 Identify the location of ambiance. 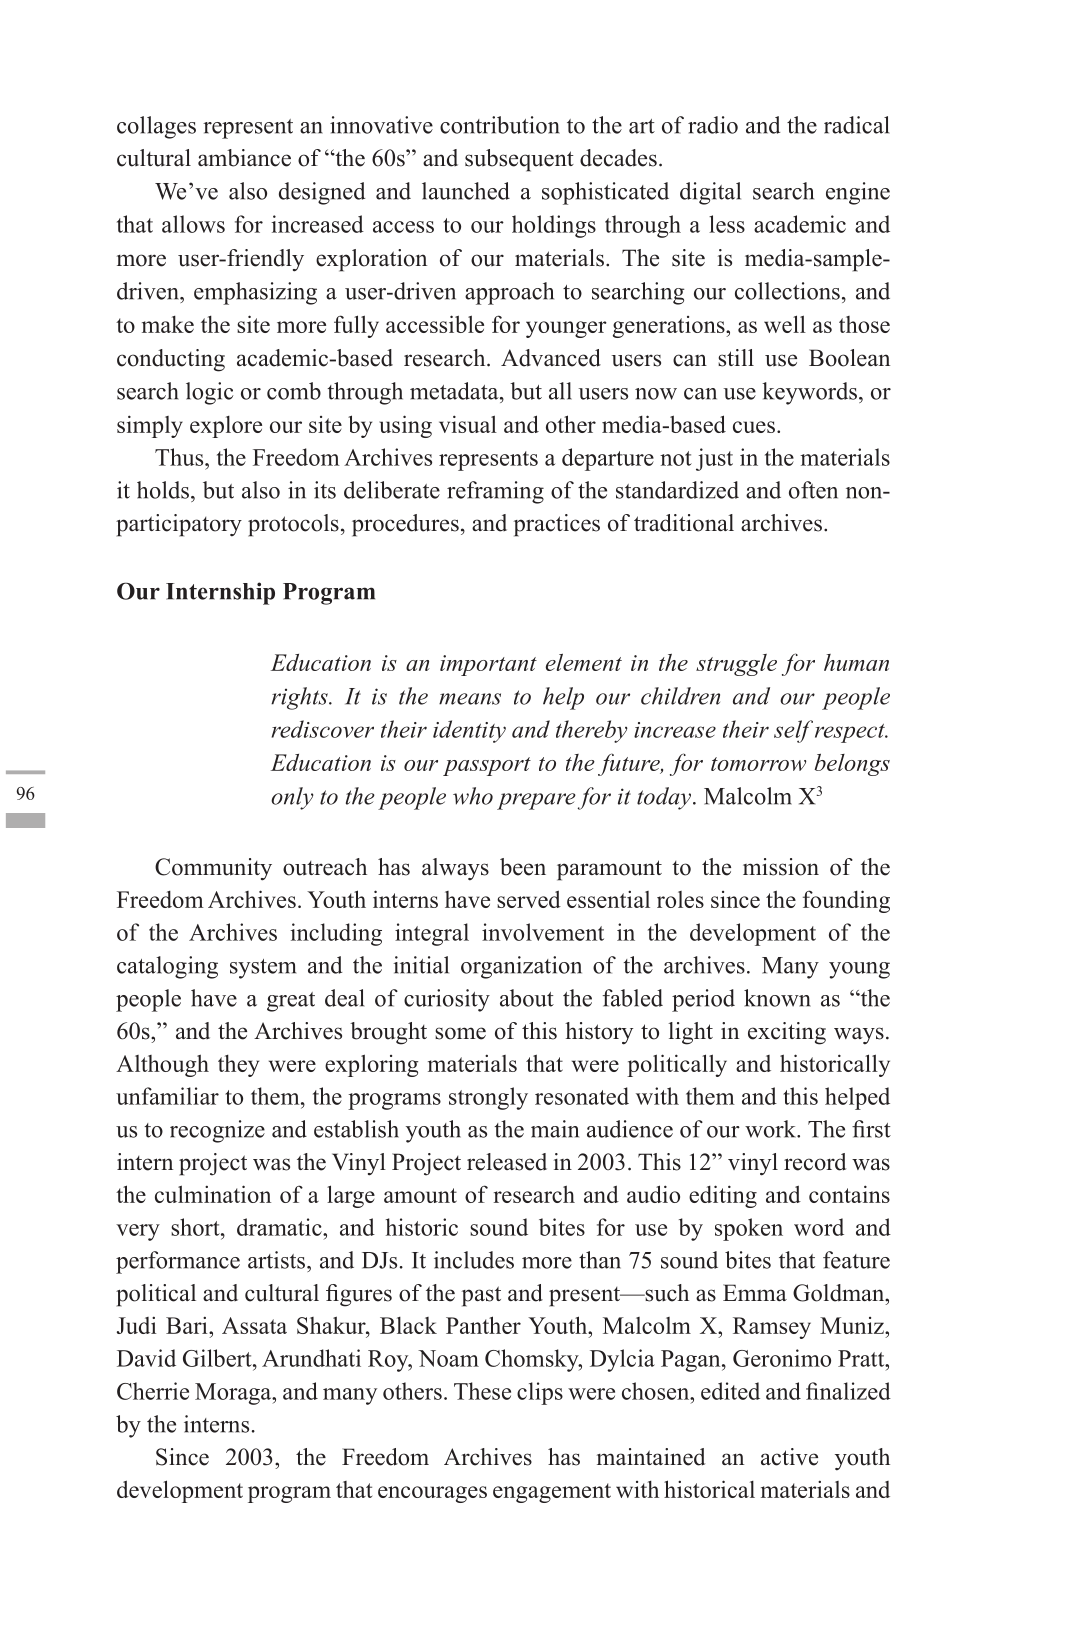
(244, 158).
